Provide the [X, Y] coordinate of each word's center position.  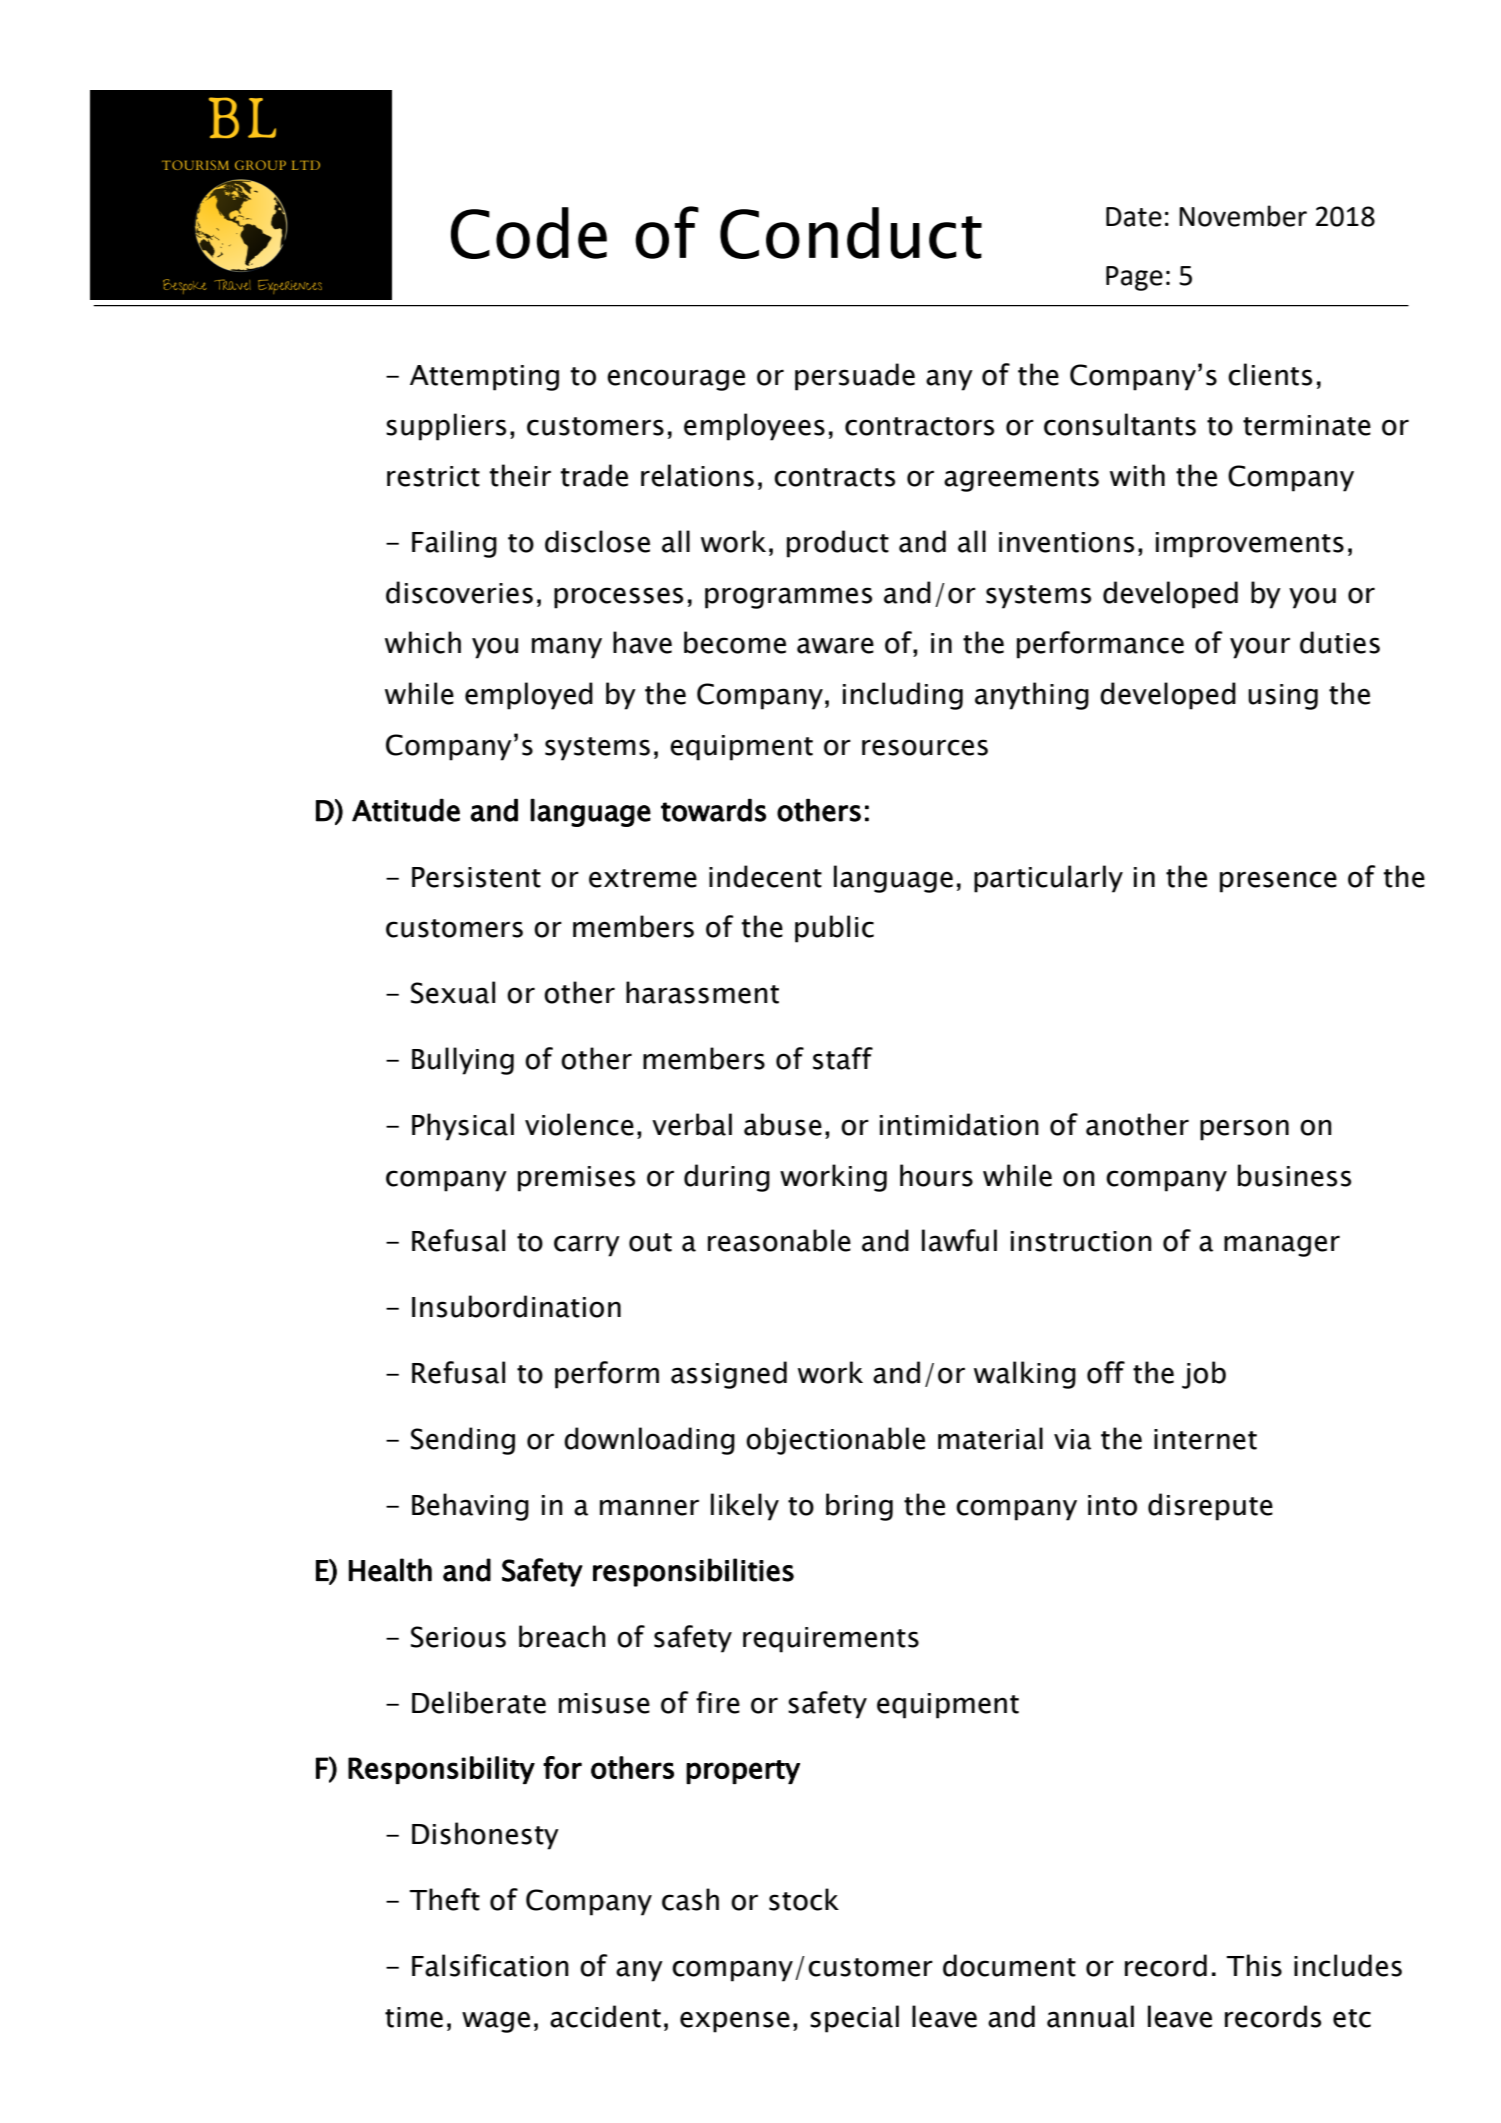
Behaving [470, 1507]
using [1283, 697]
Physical [463, 1127]
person [1244, 1130]
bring [859, 1507]
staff [843, 1058]
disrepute [1210, 1507]
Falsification [490, 1965]
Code [529, 233]
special [854, 2019]
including [903, 696]
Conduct [851, 233]
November [1243, 216]
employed [529, 696]
